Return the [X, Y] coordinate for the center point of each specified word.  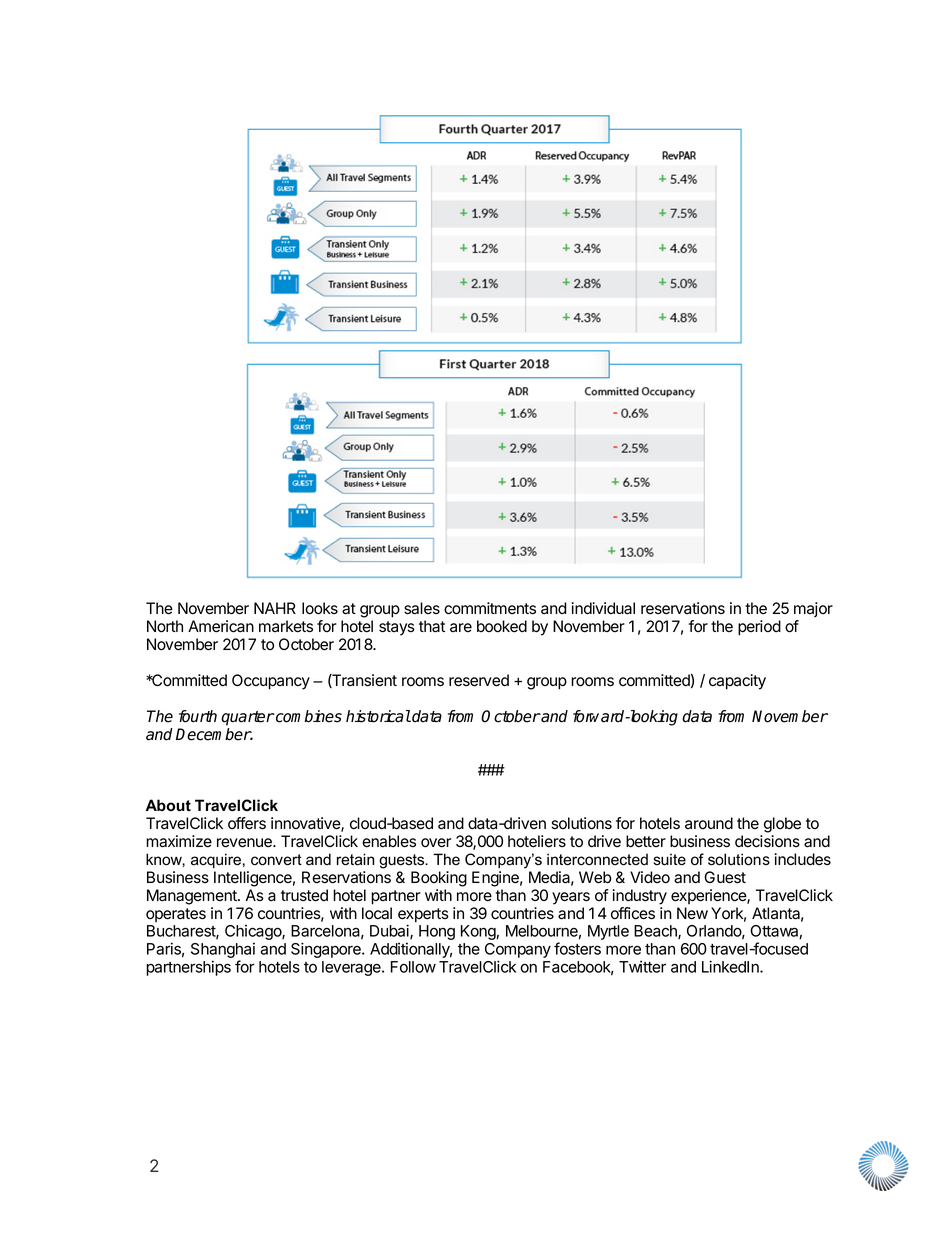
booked [502, 626]
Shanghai [223, 952]
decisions [767, 841]
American [221, 626]
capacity [737, 682]
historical [378, 716]
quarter [247, 718]
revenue [245, 843]
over [436, 843]
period [759, 628]
